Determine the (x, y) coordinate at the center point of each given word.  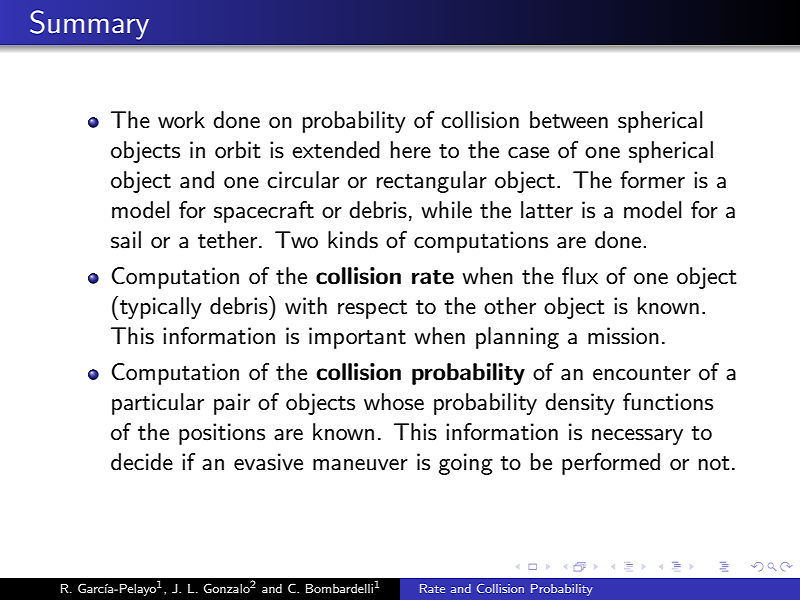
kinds (353, 240)
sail (126, 240)
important (357, 338)
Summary (89, 25)
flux (580, 276)
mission (623, 336)
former (652, 180)
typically (161, 308)
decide (142, 462)
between (569, 120)
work (181, 120)
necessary (637, 437)
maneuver (360, 465)
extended (336, 150)
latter (547, 210)
